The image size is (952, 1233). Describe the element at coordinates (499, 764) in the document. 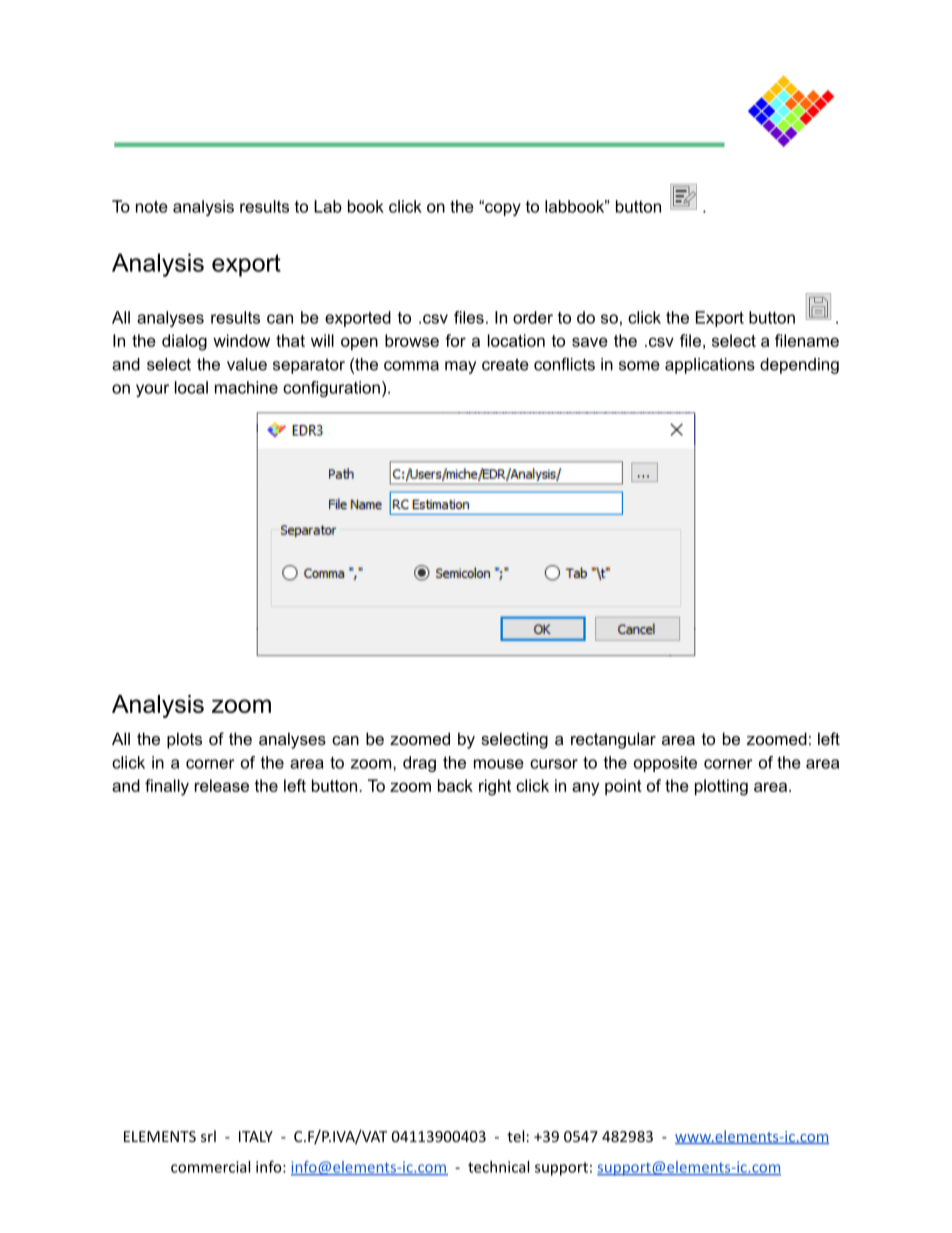

I see `mouse` at that location.
